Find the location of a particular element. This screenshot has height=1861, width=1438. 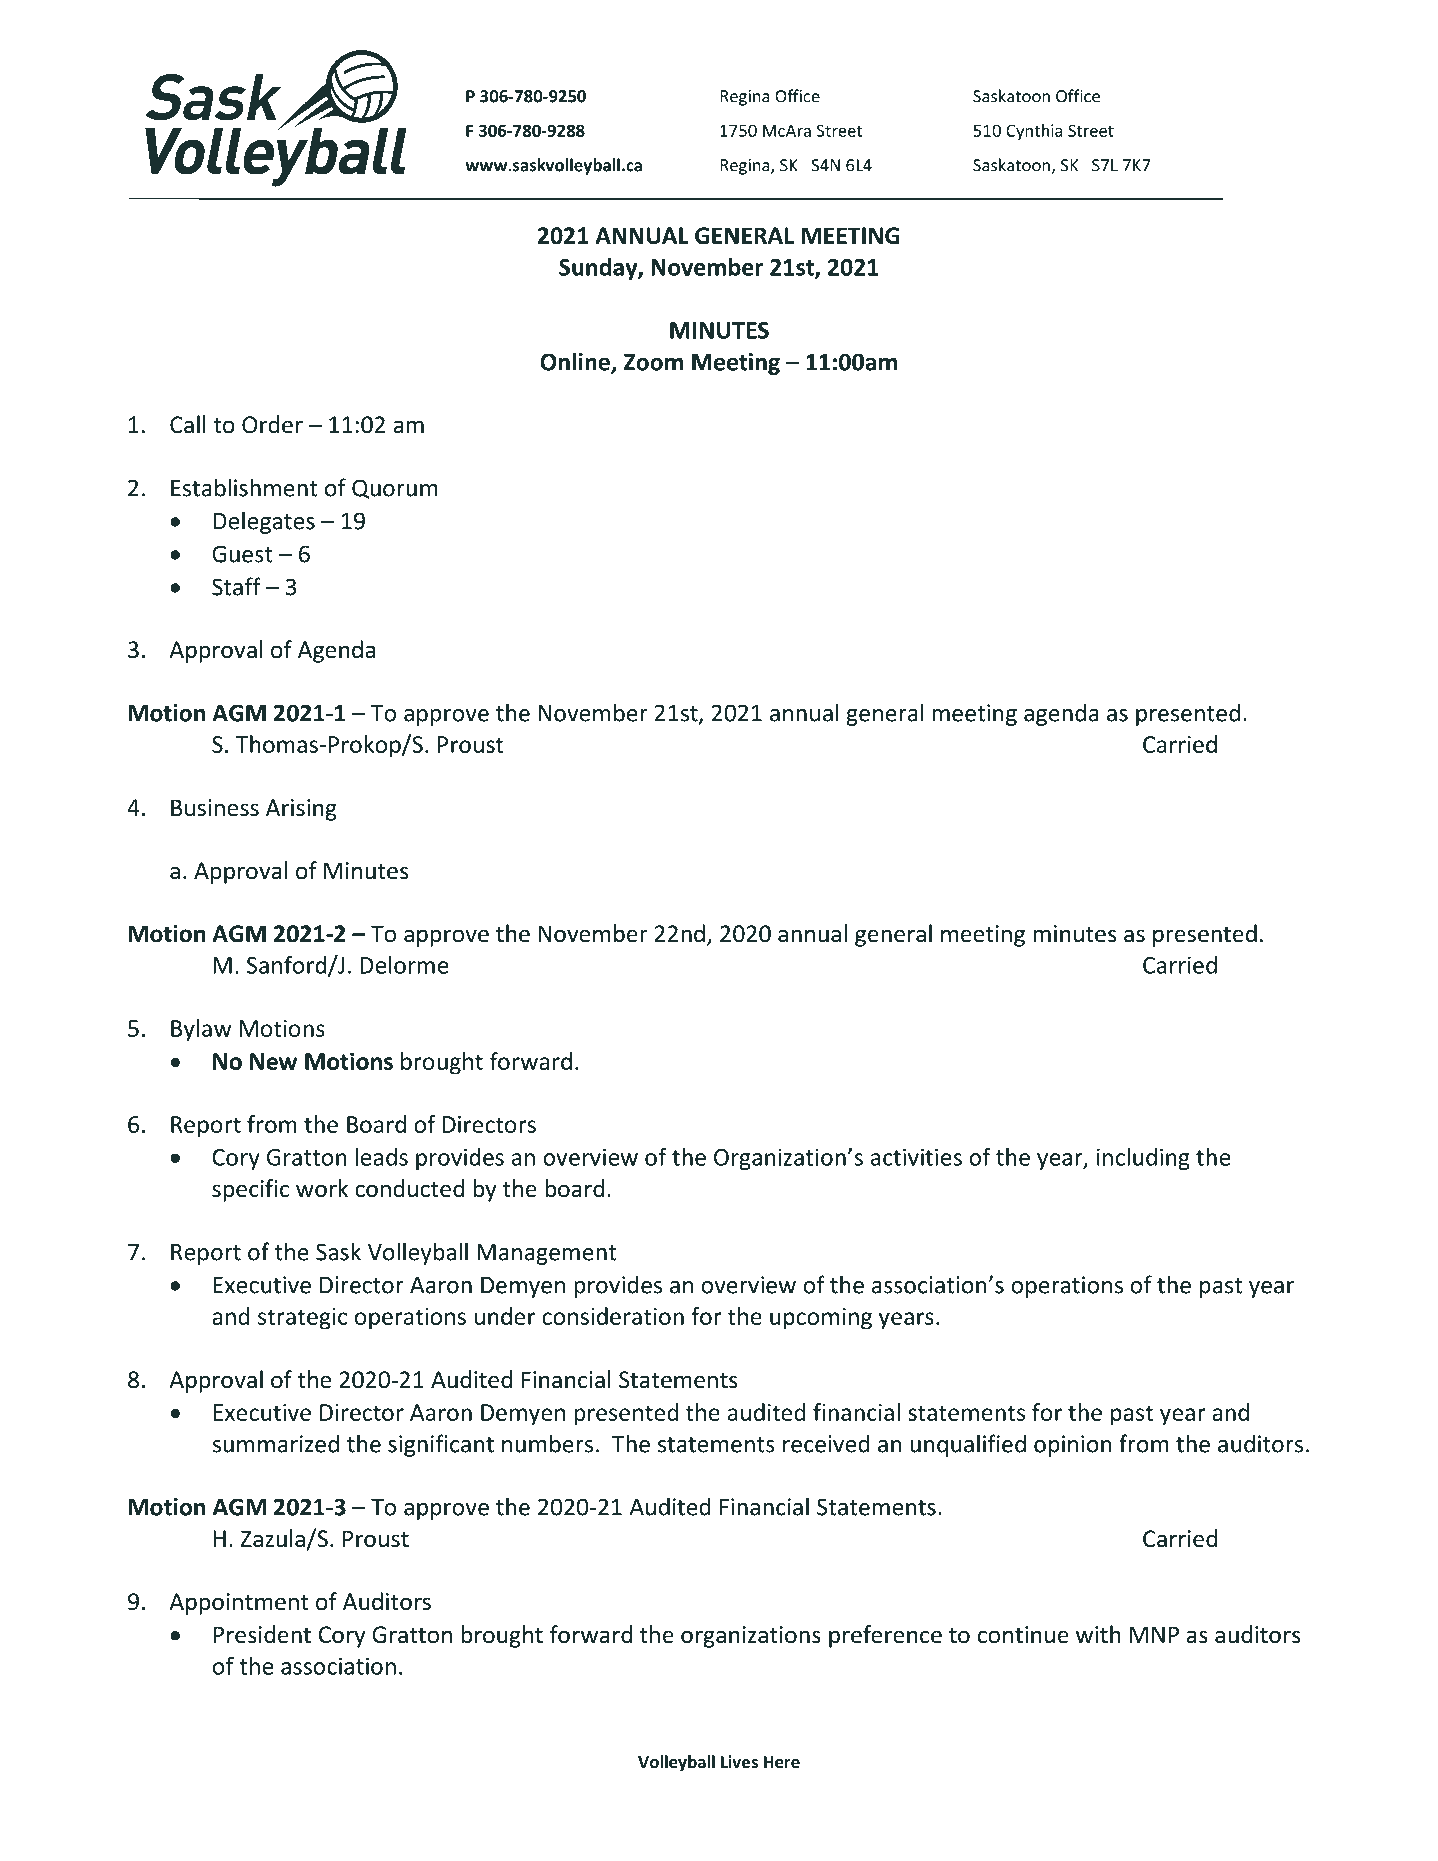

Online is located at coordinates (576, 362).
